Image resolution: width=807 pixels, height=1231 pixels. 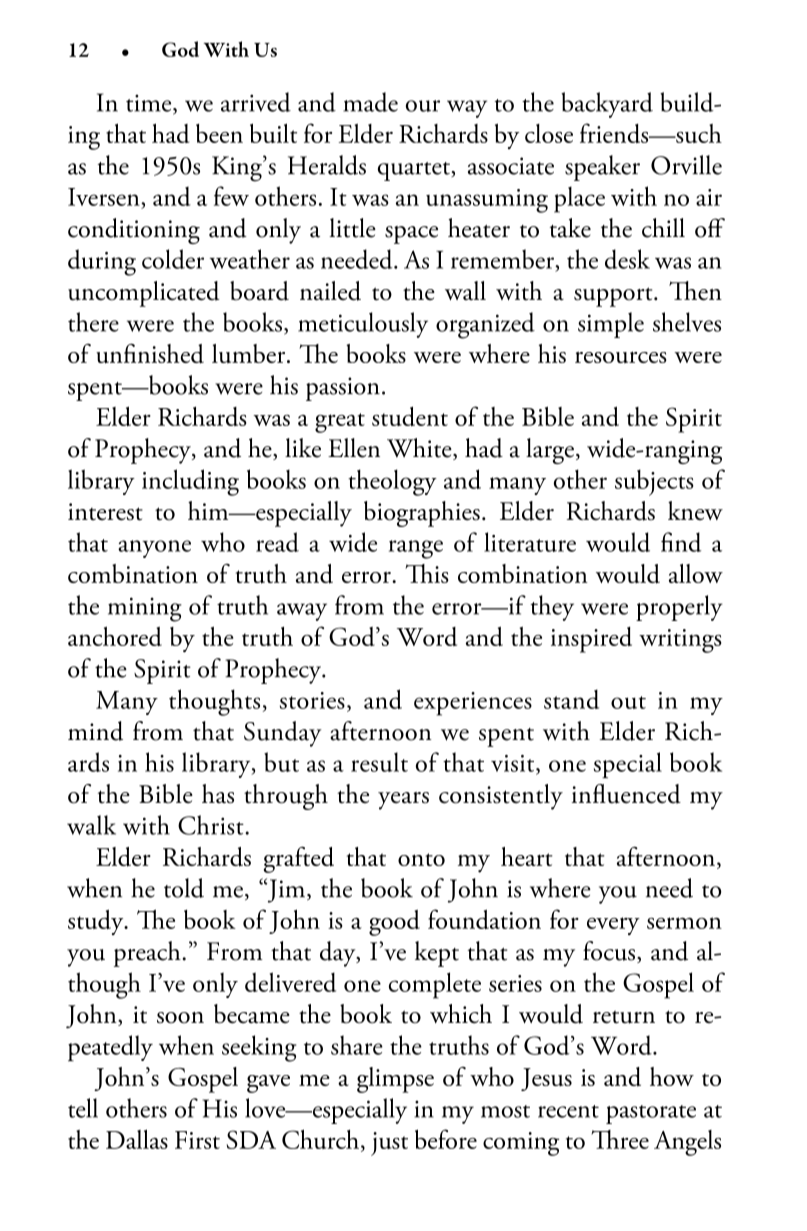 What do you see at coordinates (654, 482) in the screenshot?
I see `subjects` at bounding box center [654, 482].
